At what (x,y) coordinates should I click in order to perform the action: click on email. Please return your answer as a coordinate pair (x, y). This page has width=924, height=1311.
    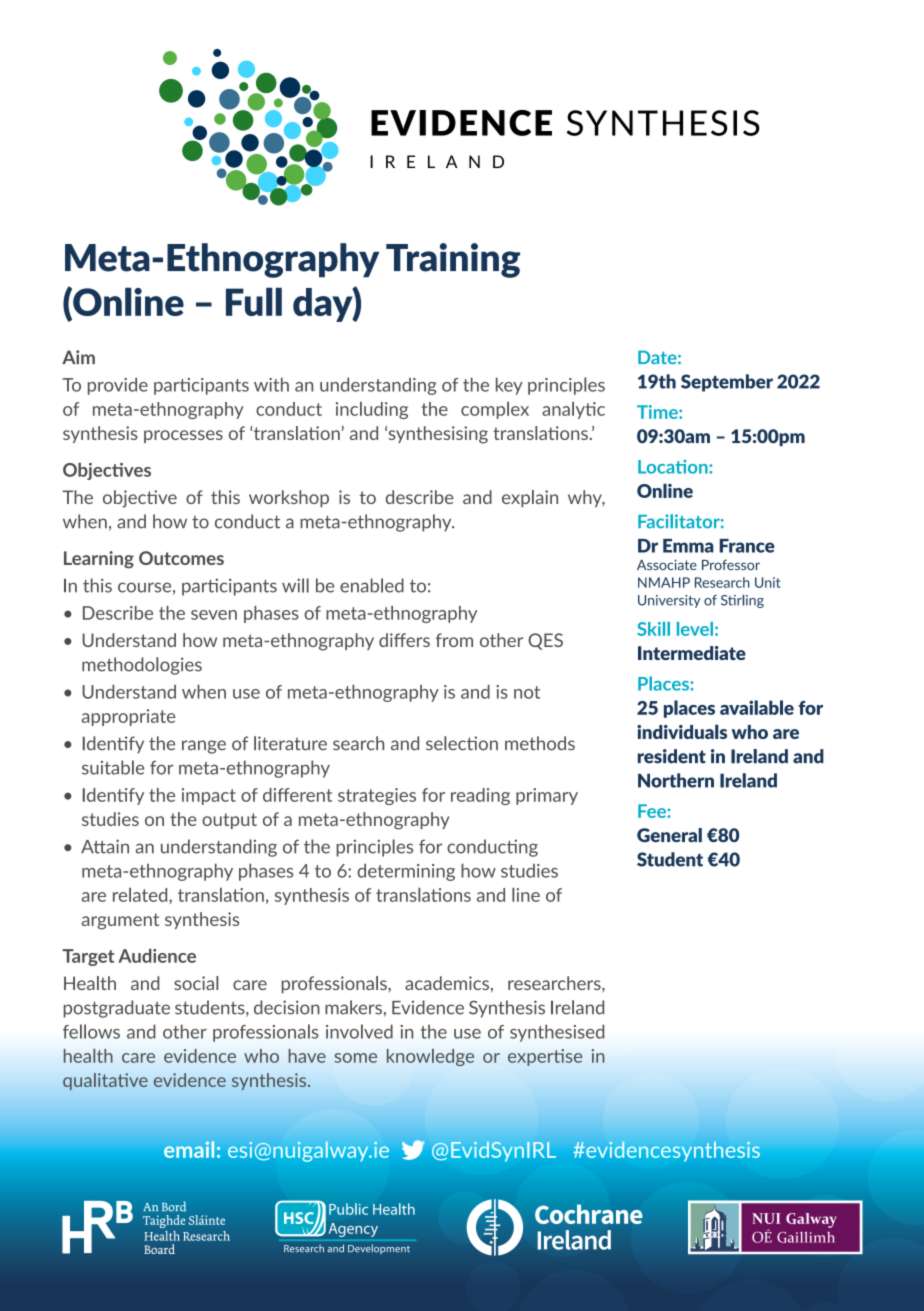
    Looking at the image, I should click on (189, 1149).
